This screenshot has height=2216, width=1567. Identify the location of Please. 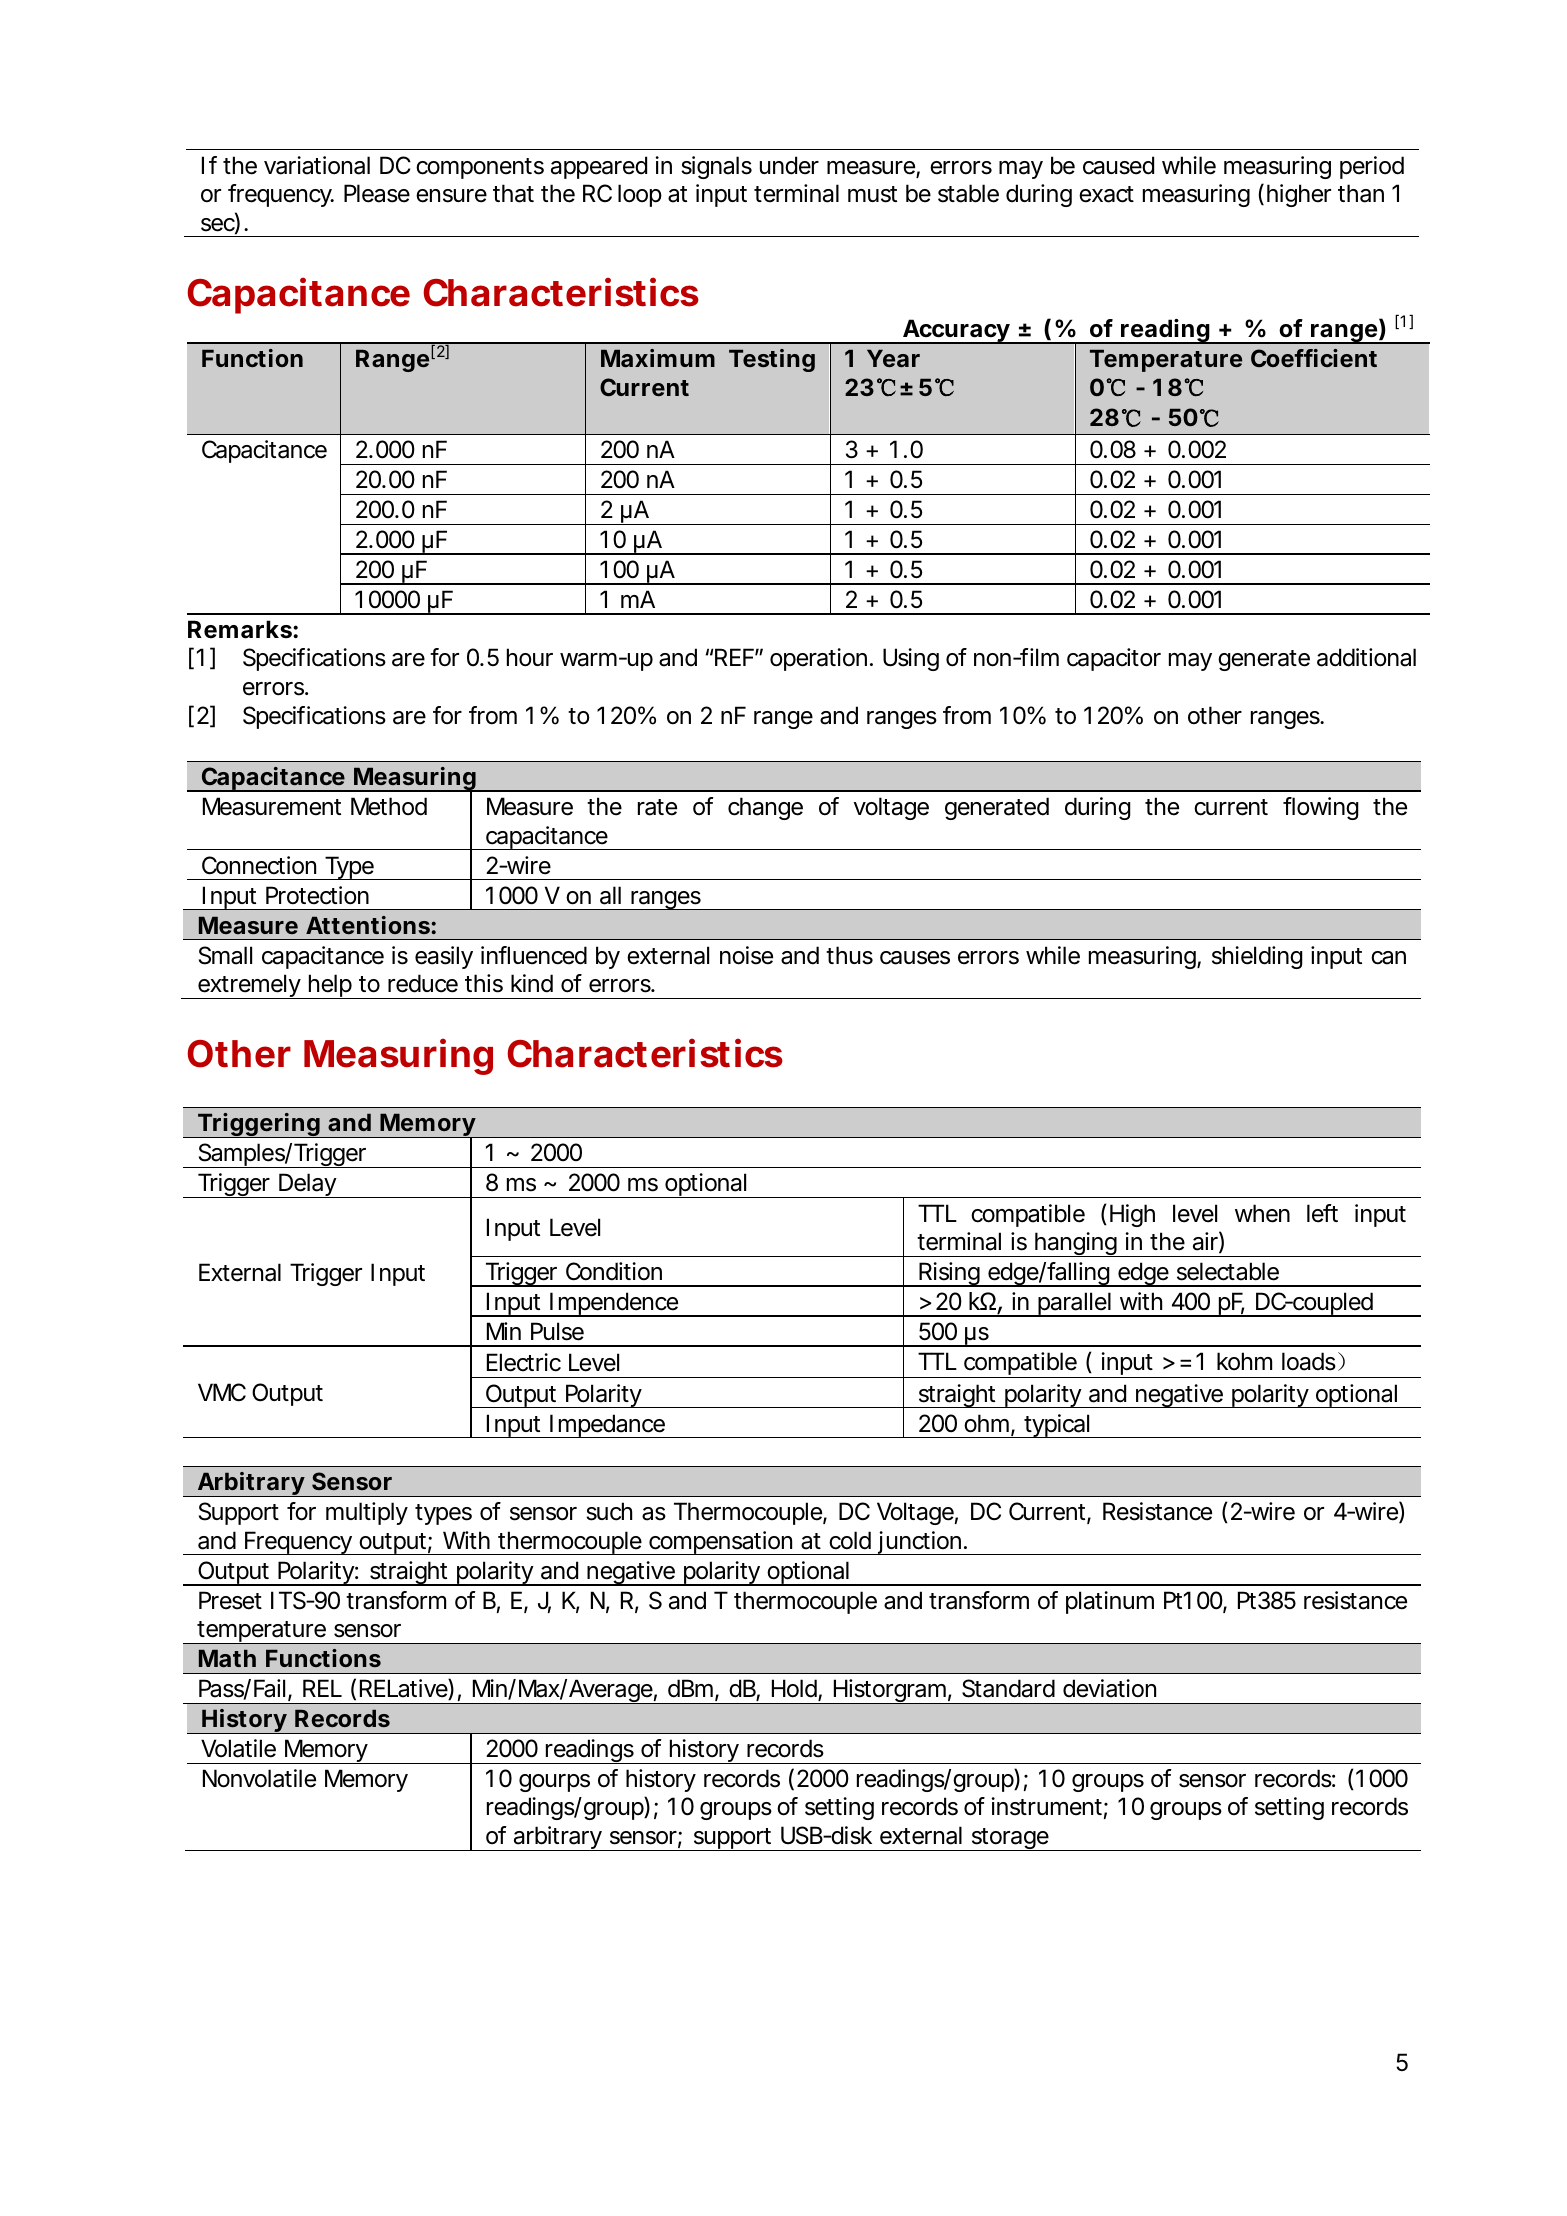
(377, 193).
